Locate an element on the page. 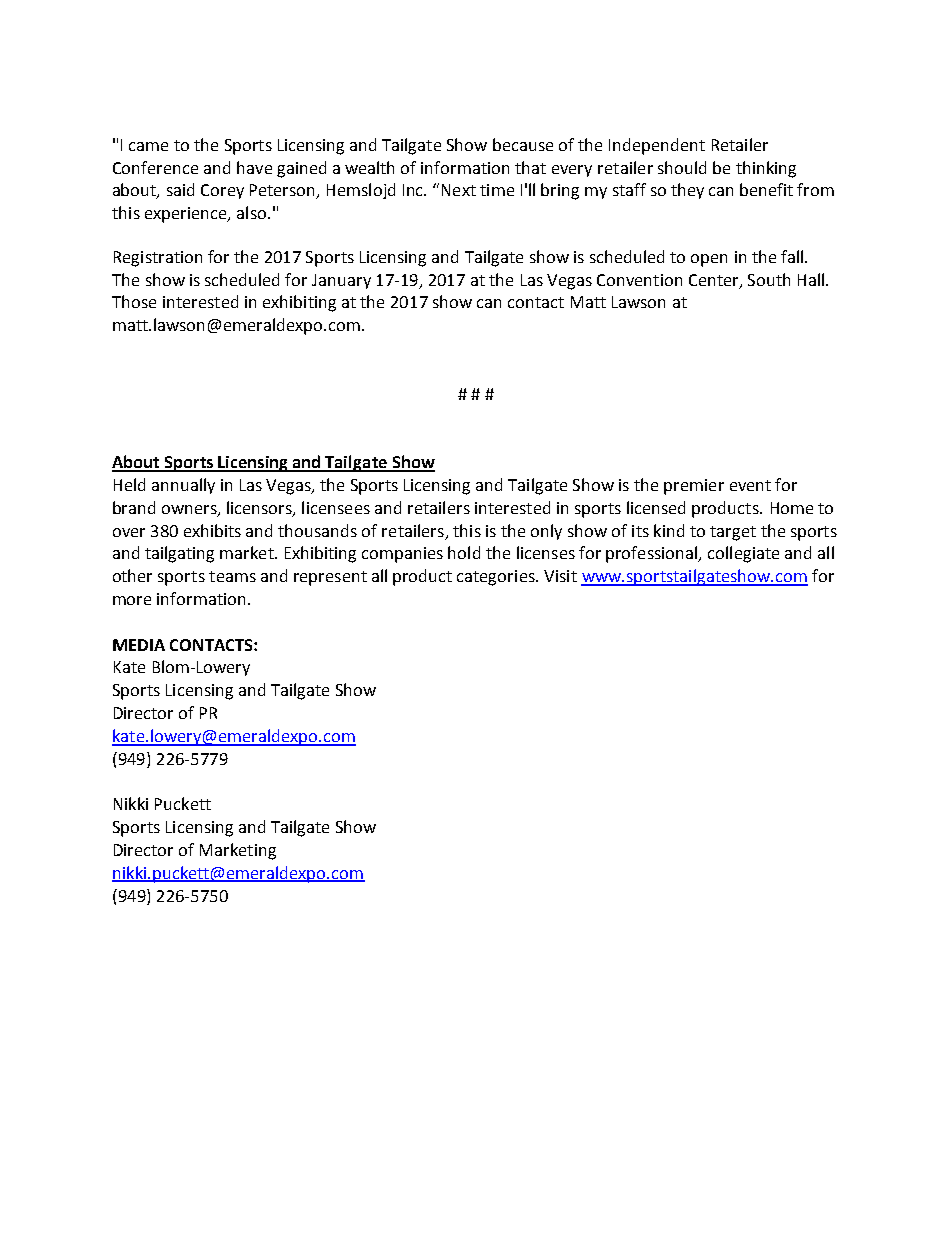 This image has width=952, height=1233. thinking is located at coordinates (766, 169).
